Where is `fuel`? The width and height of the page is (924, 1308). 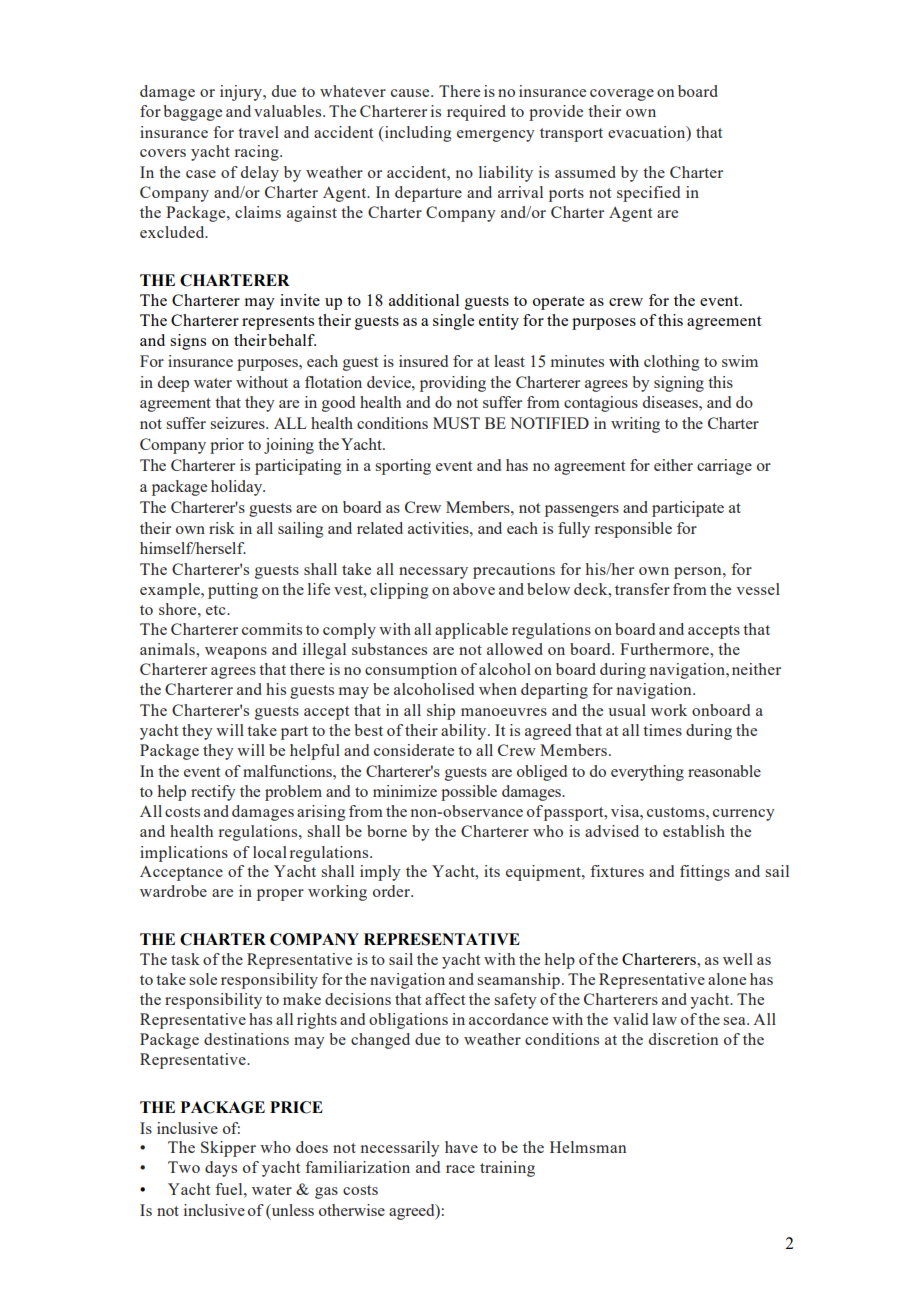 fuel is located at coordinates (230, 1189).
